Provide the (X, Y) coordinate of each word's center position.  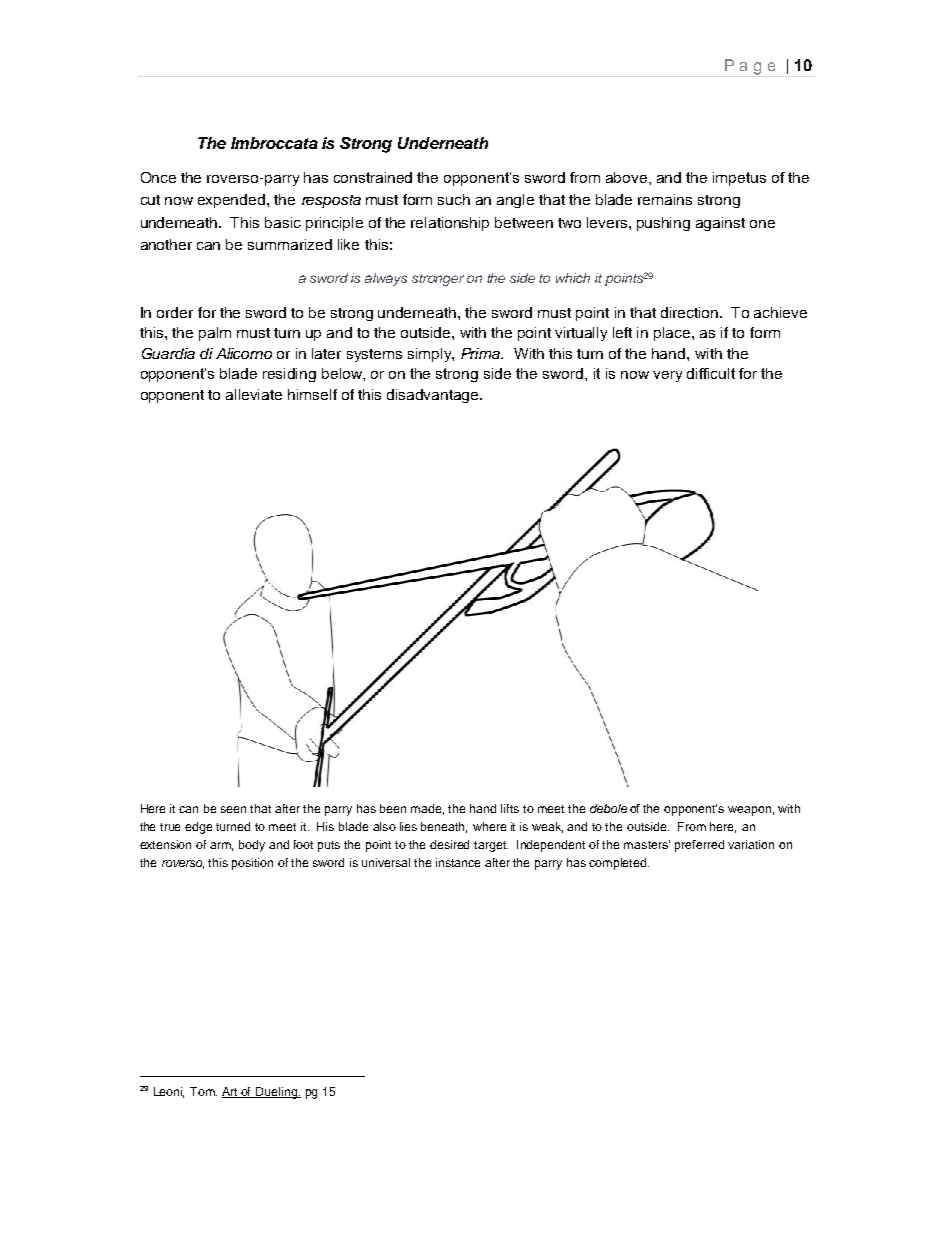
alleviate (254, 394)
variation (751, 844)
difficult (711, 373)
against (720, 224)
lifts (510, 808)
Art (231, 1092)
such (454, 199)
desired (449, 844)
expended (233, 201)
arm (221, 846)
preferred (699, 846)
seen (233, 809)
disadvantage (434, 396)
